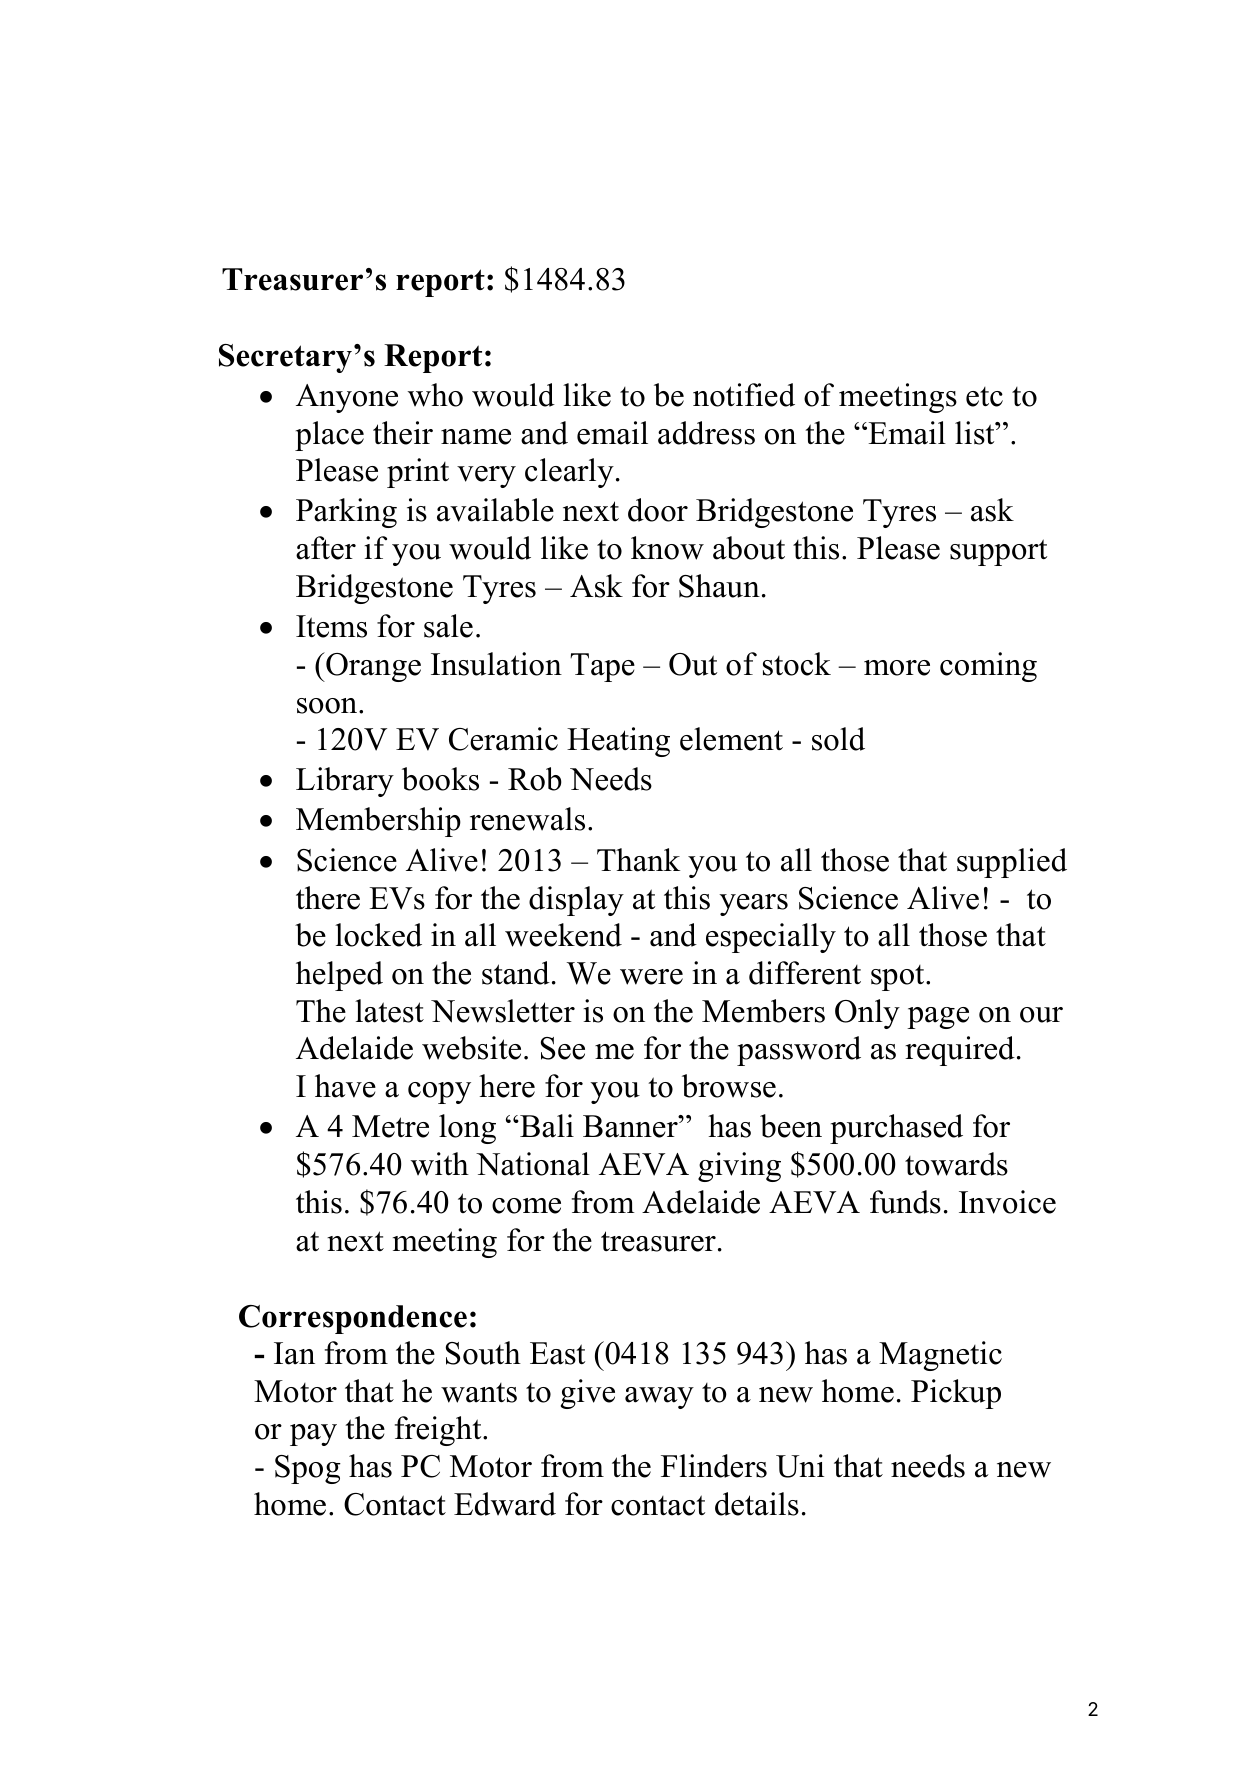  What do you see at coordinates (403, 433) in the screenshot?
I see `their` at bounding box center [403, 433].
